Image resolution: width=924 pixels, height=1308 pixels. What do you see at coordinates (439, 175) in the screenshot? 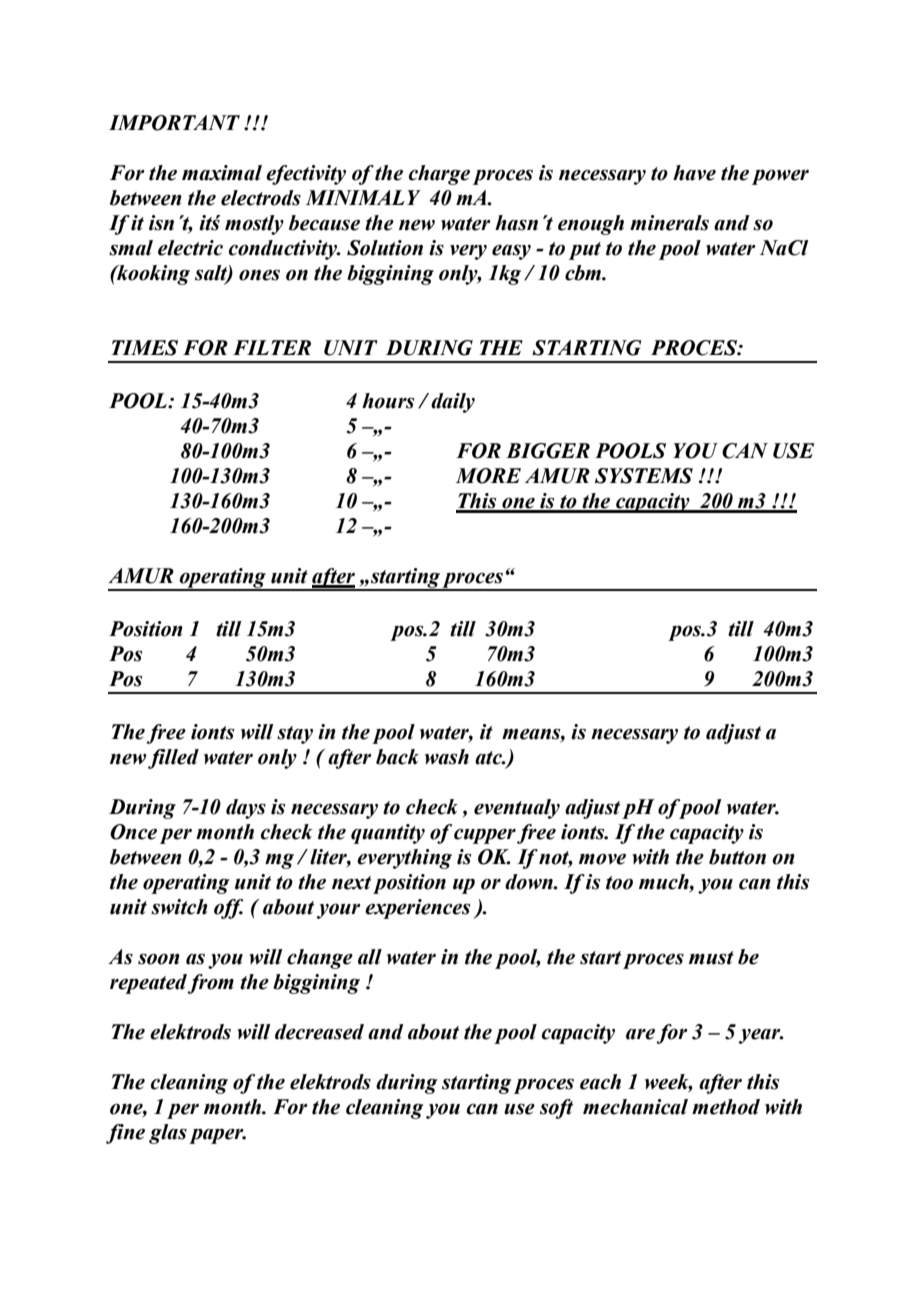
I see `charge` at bounding box center [439, 175].
